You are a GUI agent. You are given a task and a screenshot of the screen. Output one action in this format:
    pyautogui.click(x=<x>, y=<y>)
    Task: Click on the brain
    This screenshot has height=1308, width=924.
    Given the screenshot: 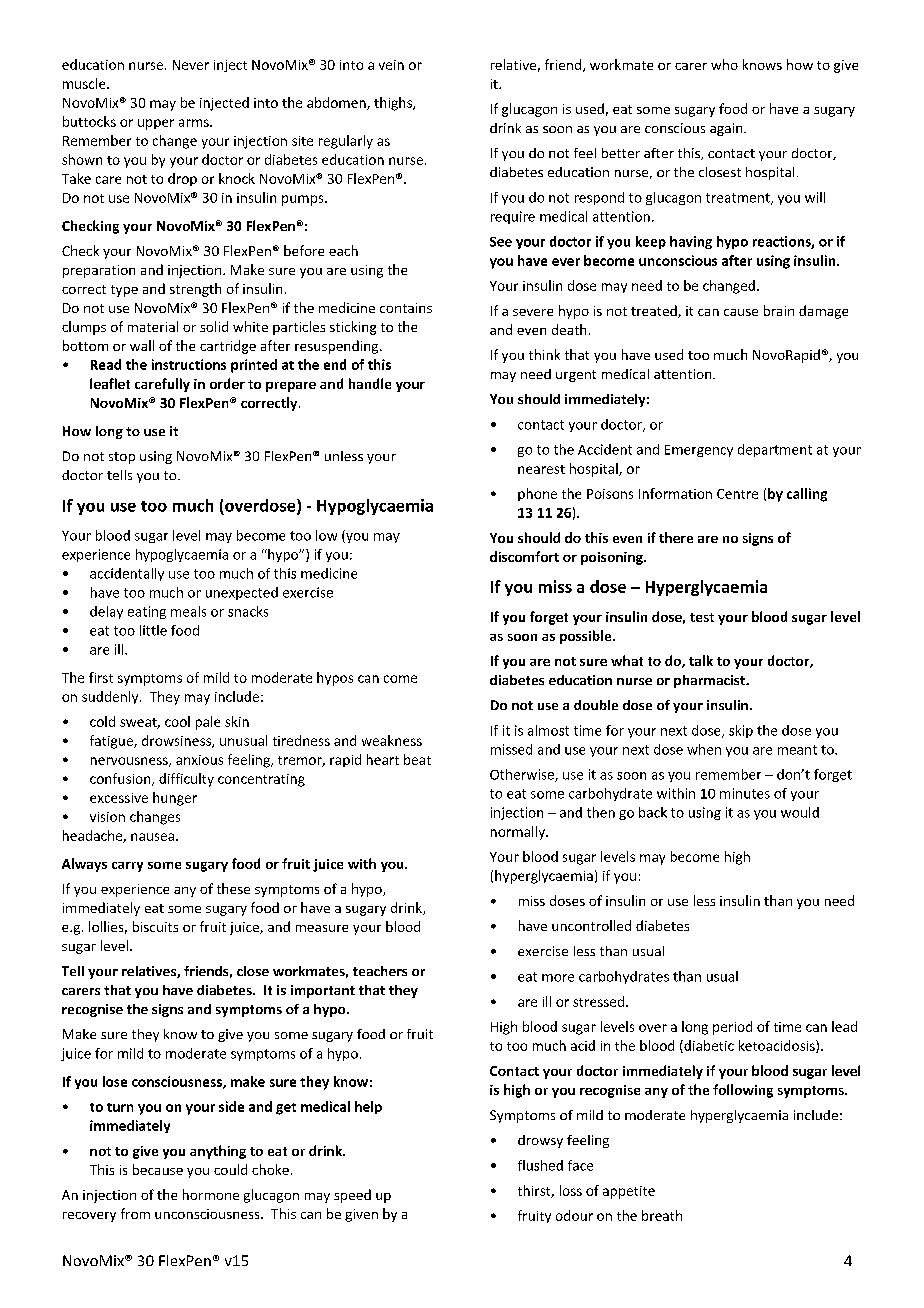 What is the action you would take?
    pyautogui.click(x=779, y=310)
